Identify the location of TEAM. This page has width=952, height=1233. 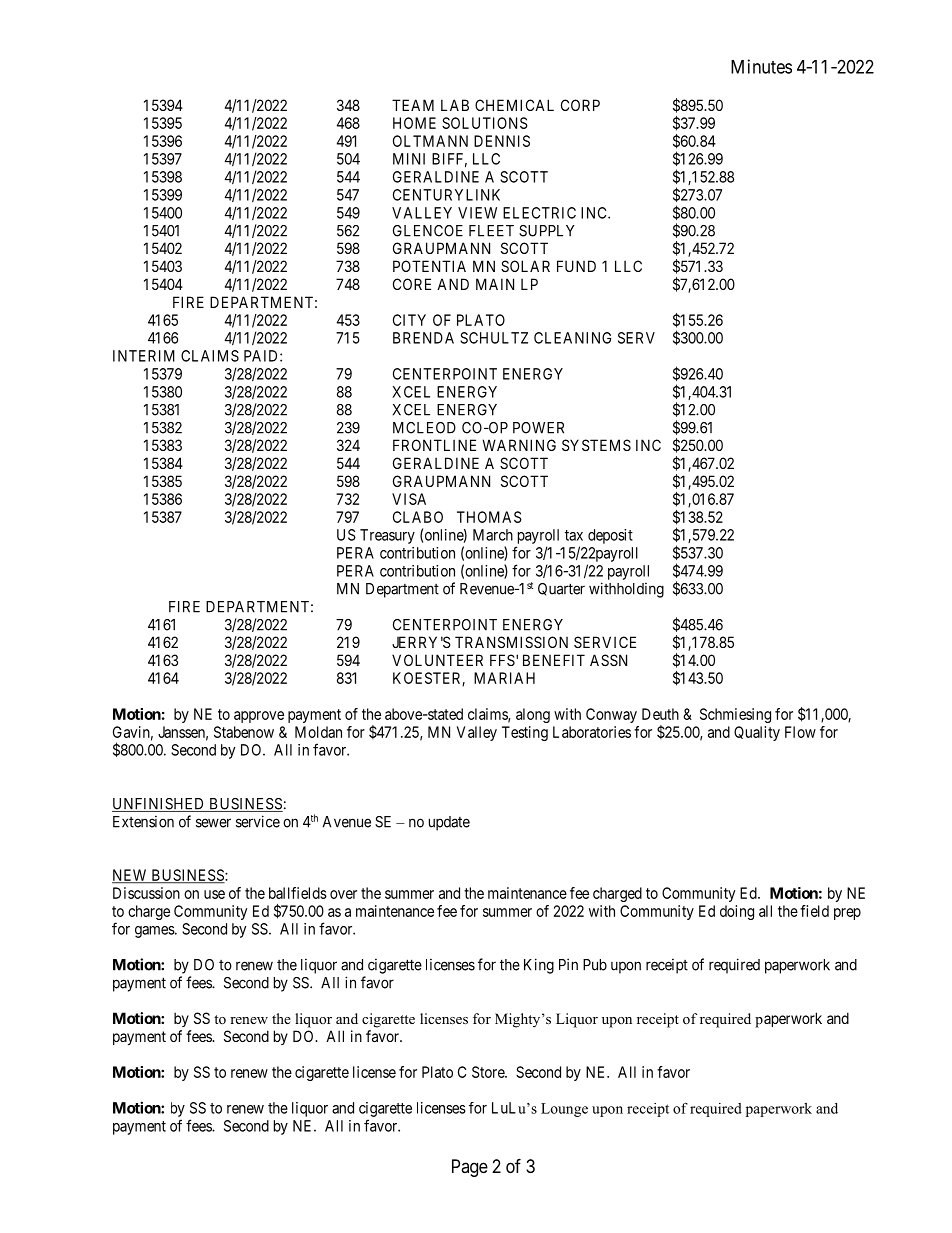
(413, 105).
